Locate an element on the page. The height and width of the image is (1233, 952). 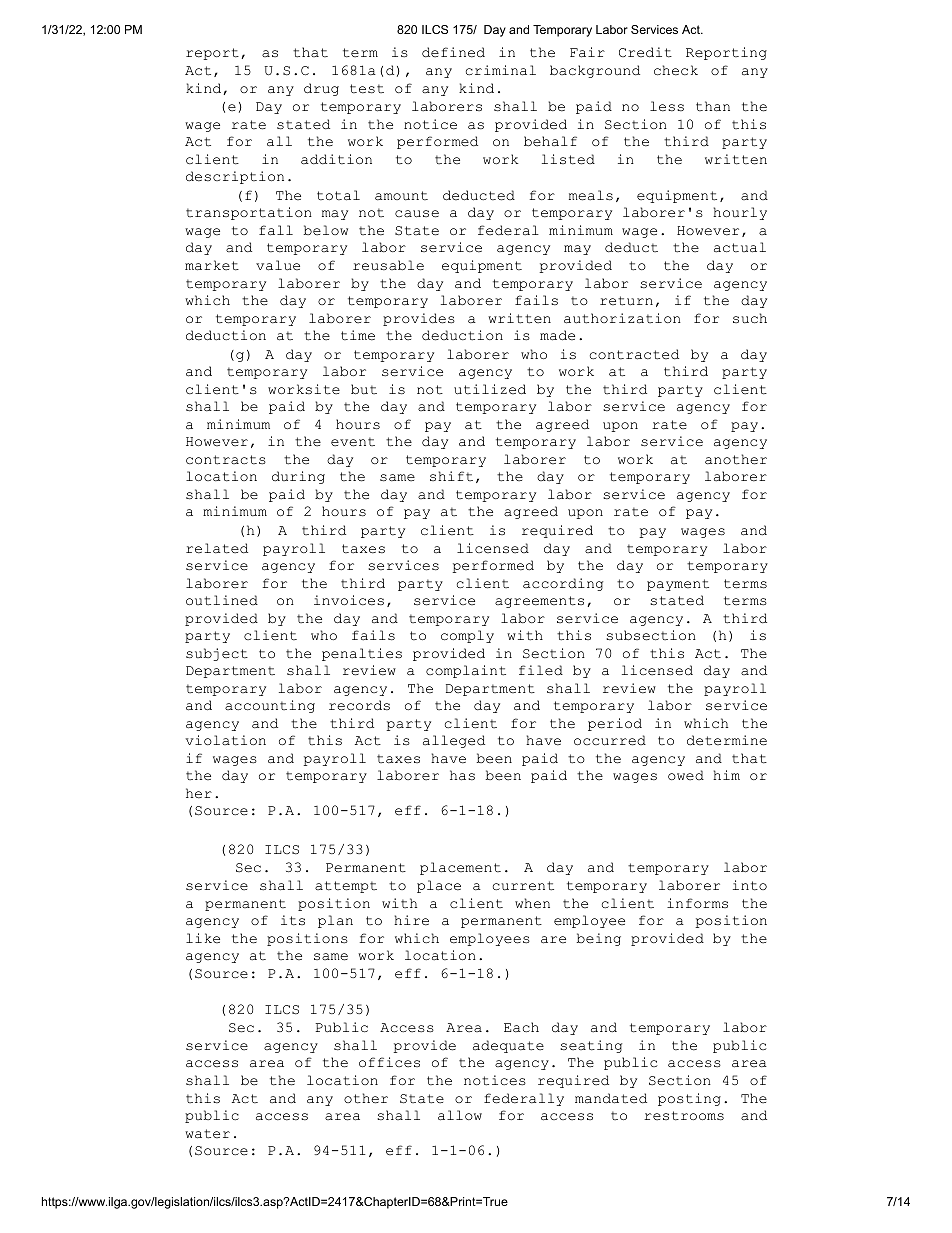
water is located at coordinates (207, 1134).
